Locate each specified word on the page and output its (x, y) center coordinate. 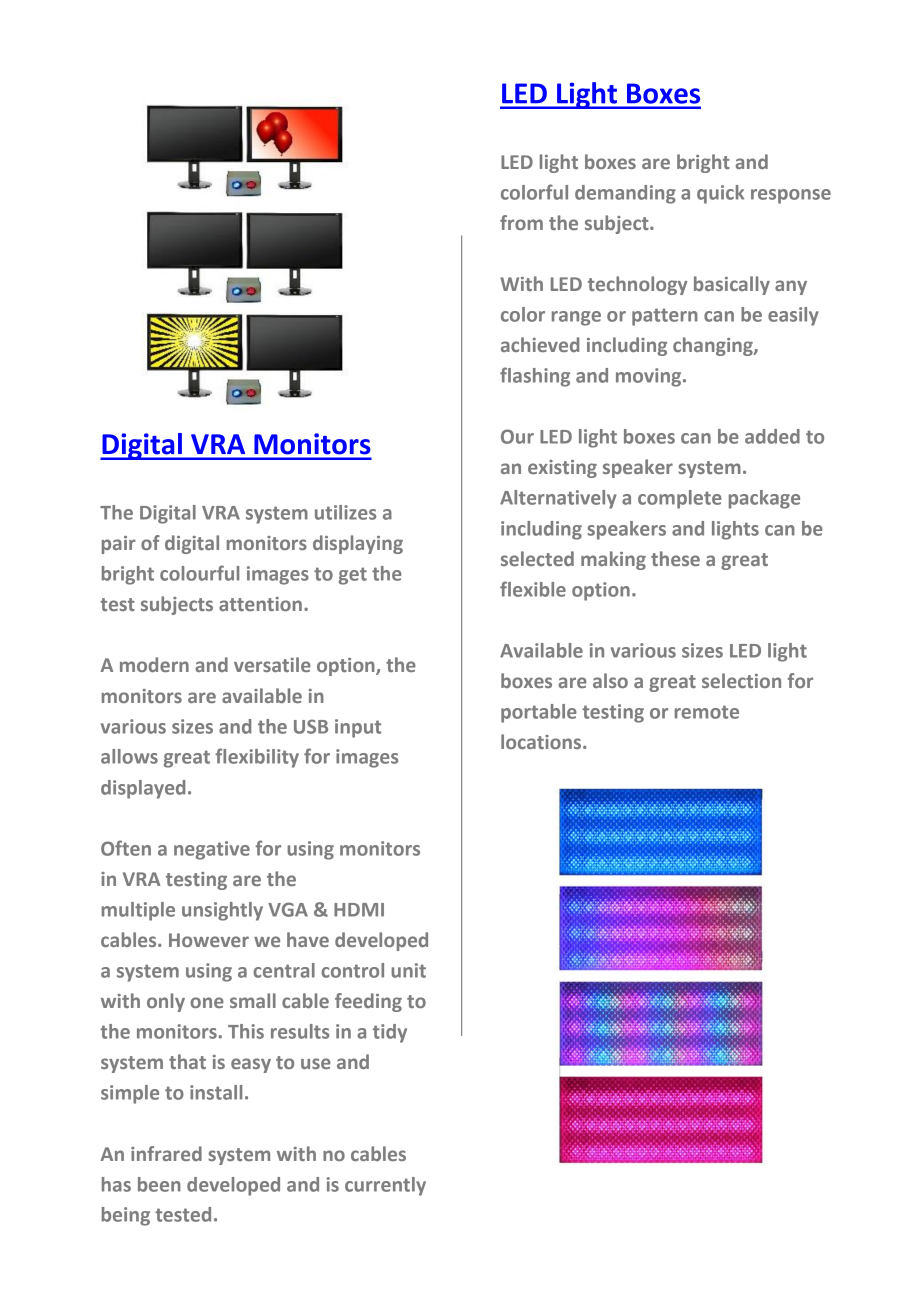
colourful (199, 573)
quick (720, 194)
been (159, 1184)
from (521, 222)
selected (537, 558)
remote (707, 712)
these (675, 558)
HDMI (359, 910)
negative (212, 850)
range (576, 318)
